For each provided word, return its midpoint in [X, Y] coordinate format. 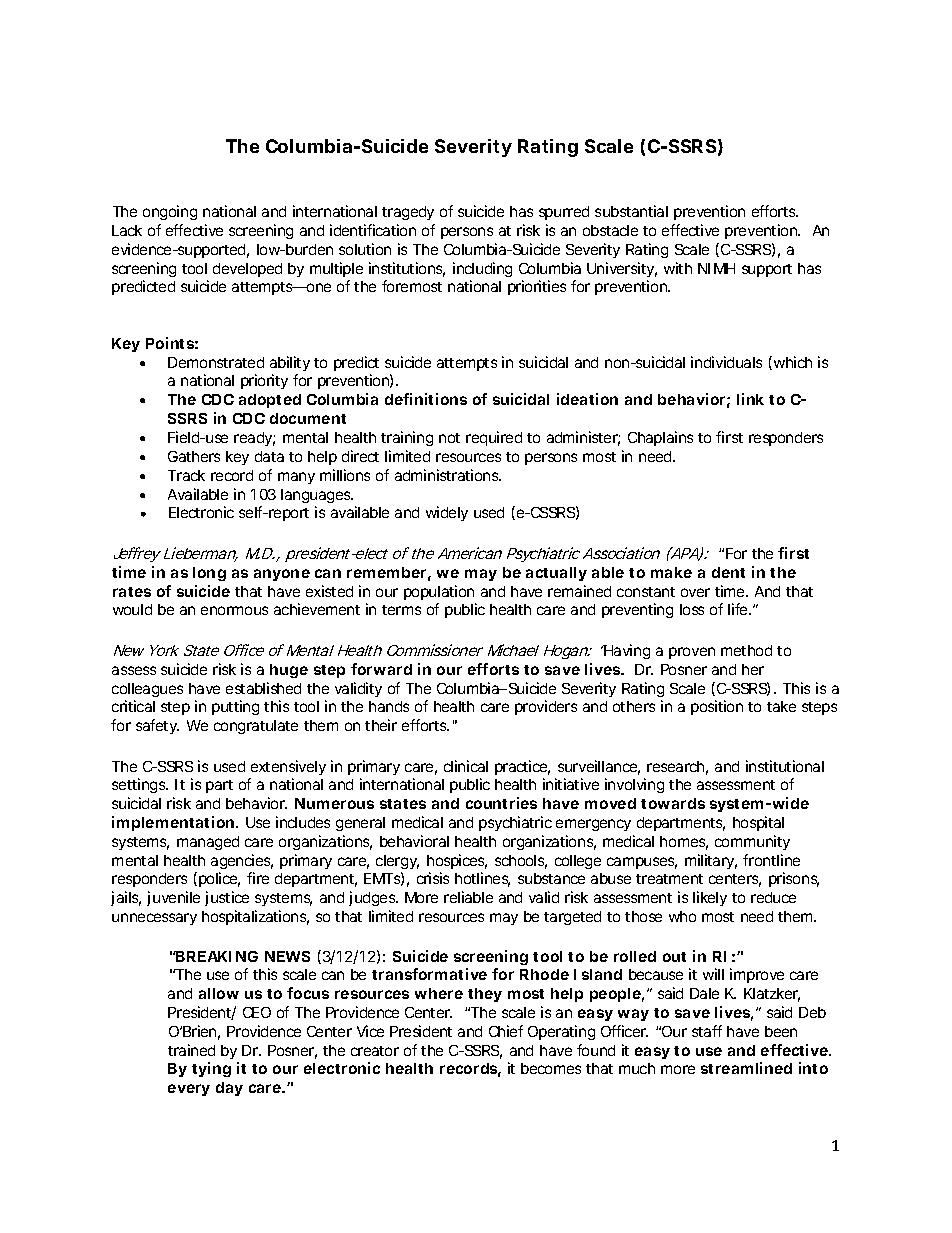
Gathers [194, 456]
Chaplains [660, 438]
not [449, 438]
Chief [506, 1031]
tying [211, 1069]
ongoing [170, 212]
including [482, 269]
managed [208, 843]
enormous [234, 610]
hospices [457, 861]
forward [381, 669]
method [746, 650]
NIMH [716, 268]
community [752, 842]
